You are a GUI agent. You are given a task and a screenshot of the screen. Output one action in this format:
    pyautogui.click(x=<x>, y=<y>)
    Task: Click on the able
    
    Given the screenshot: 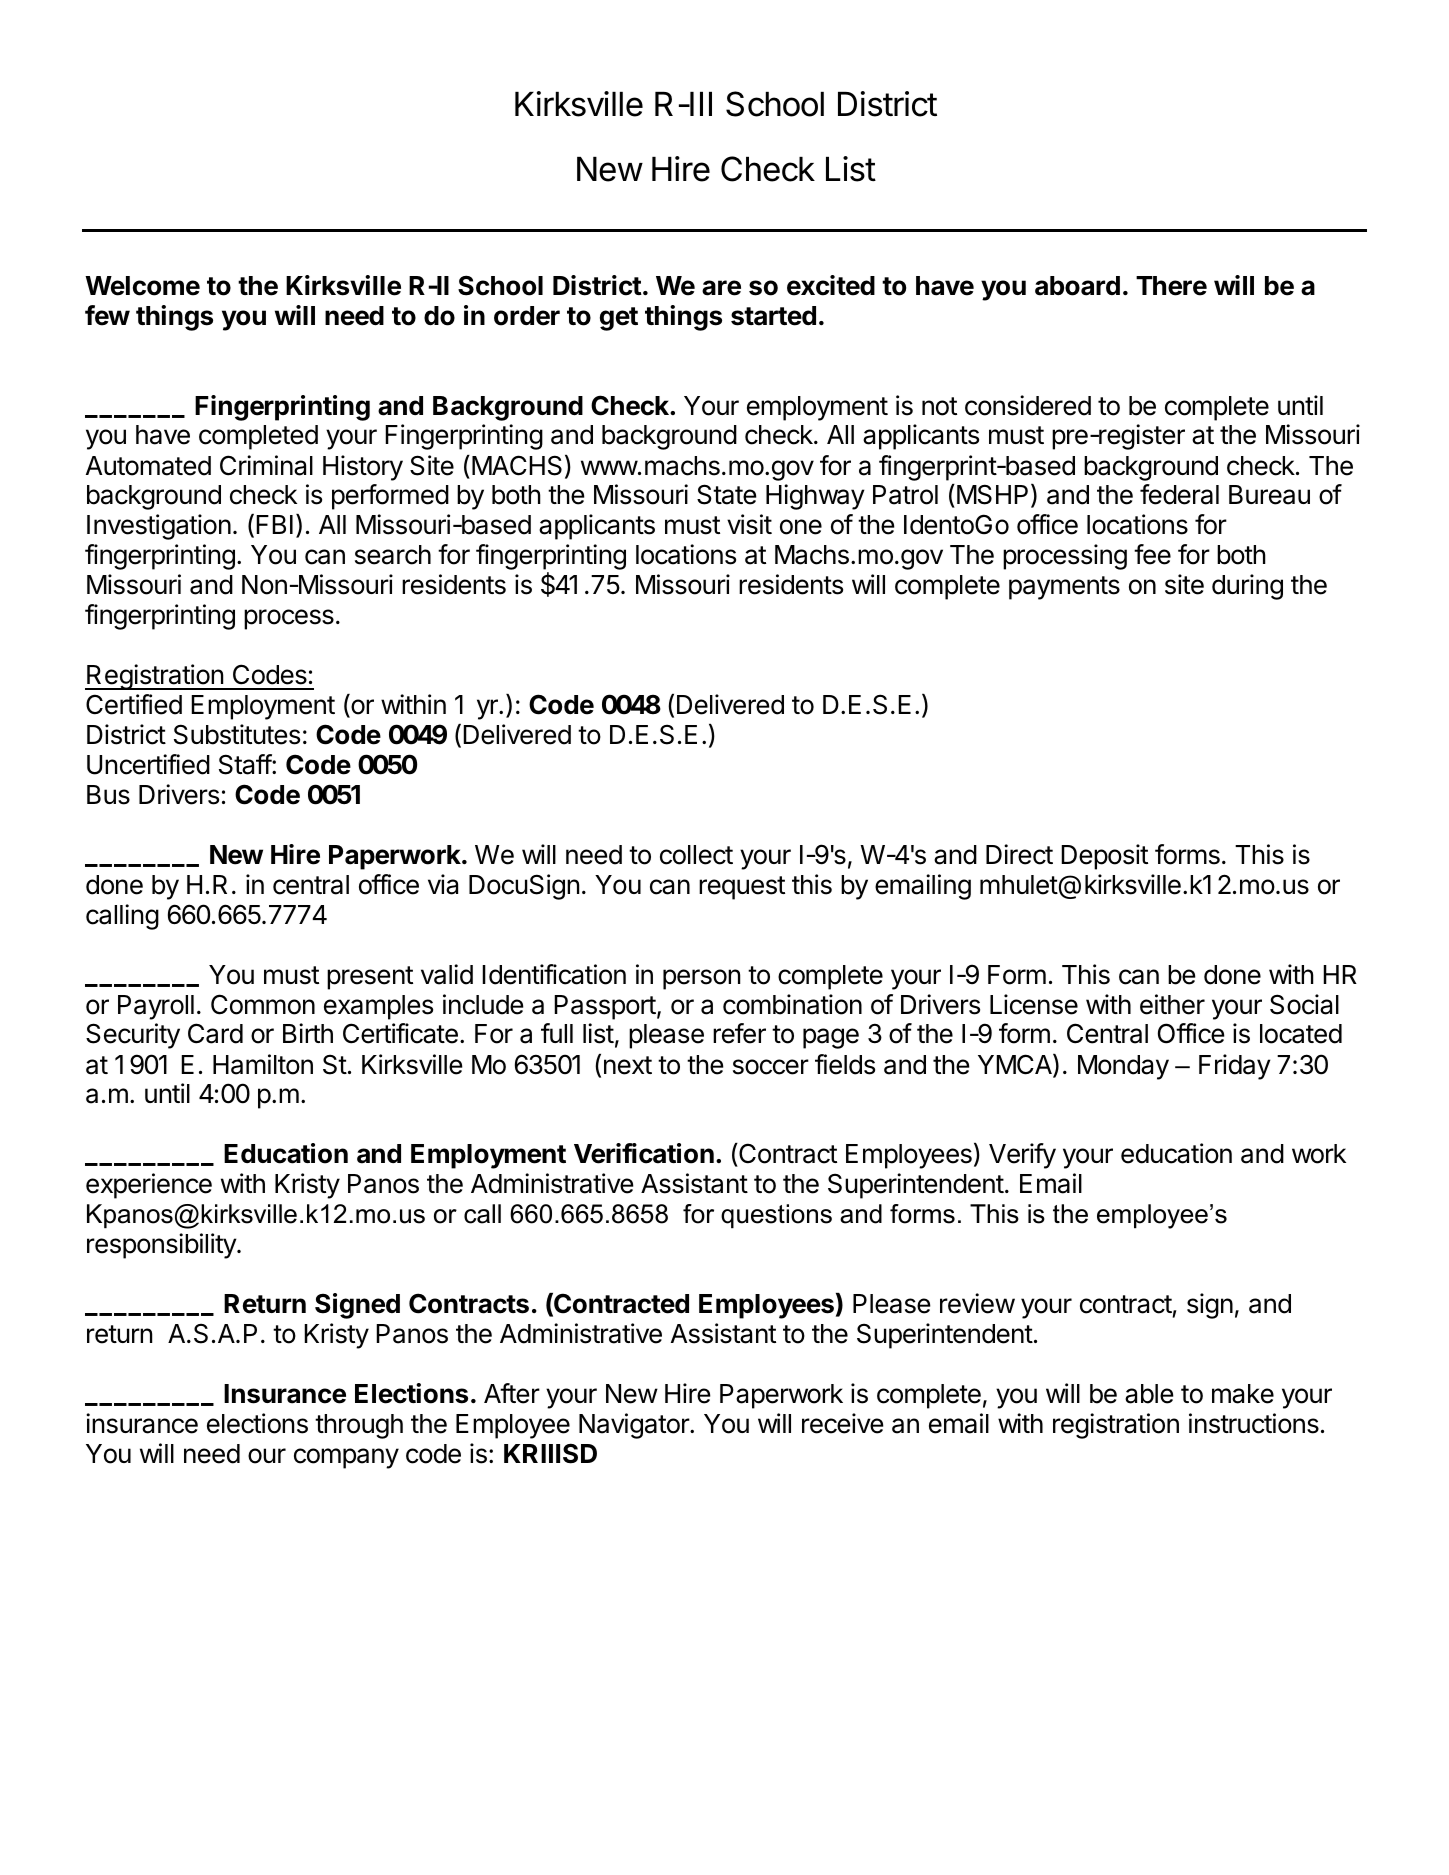 What is the action you would take?
    pyautogui.click(x=1149, y=1394)
